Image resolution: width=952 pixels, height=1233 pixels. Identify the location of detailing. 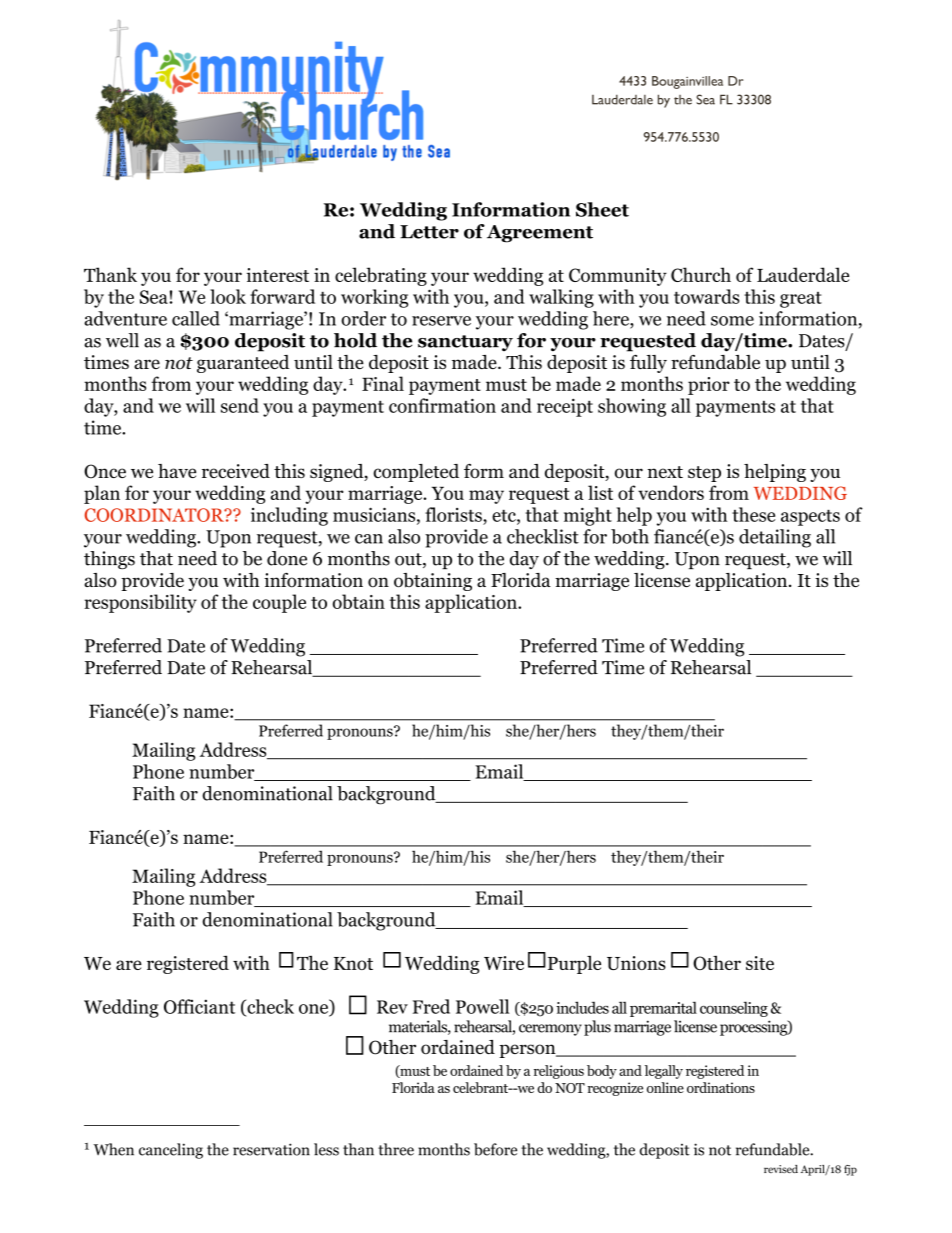
(775, 538).
